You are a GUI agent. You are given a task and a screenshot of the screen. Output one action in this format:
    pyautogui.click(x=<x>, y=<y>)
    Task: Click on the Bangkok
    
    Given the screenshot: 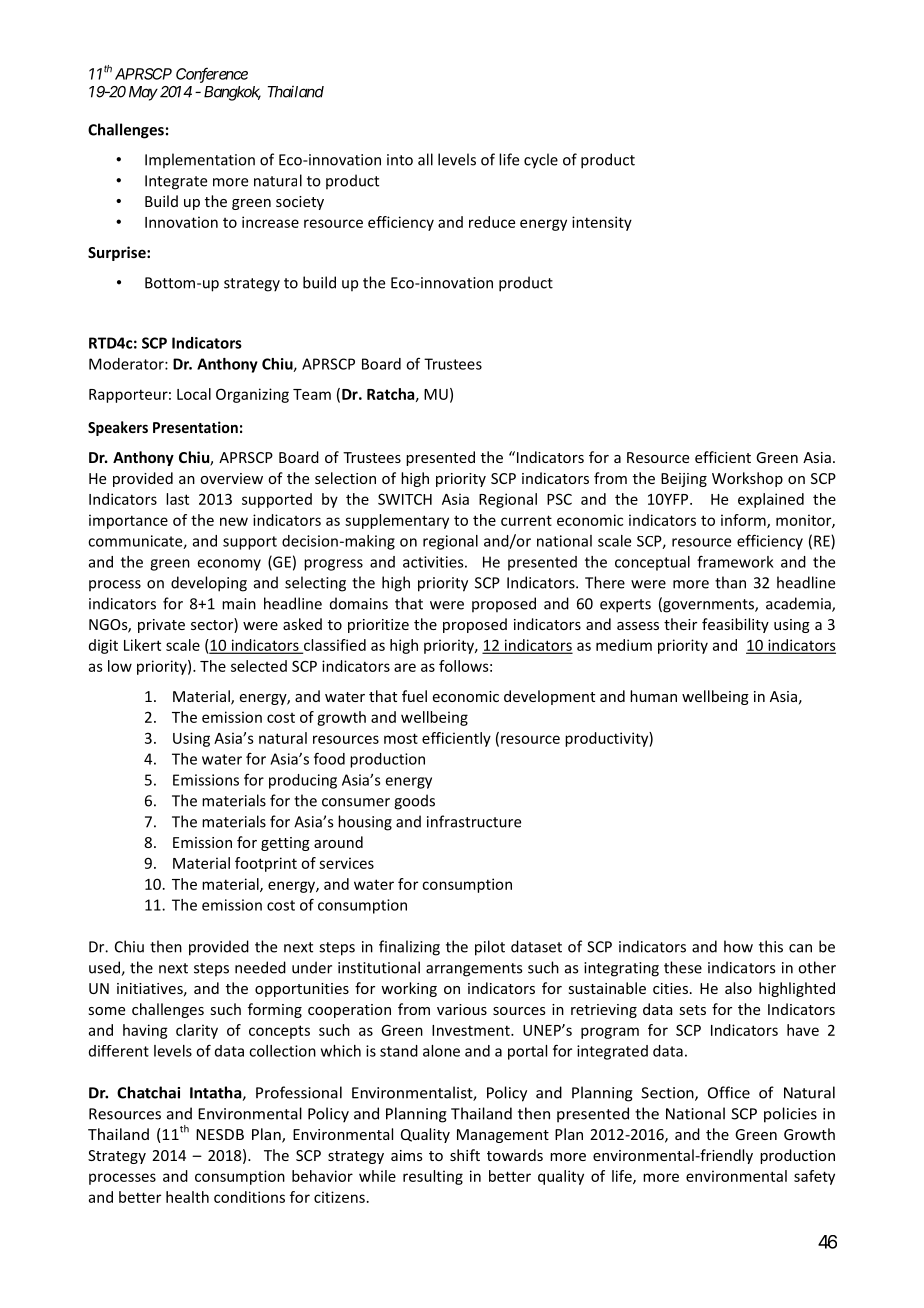 What is the action you would take?
    pyautogui.click(x=232, y=93)
